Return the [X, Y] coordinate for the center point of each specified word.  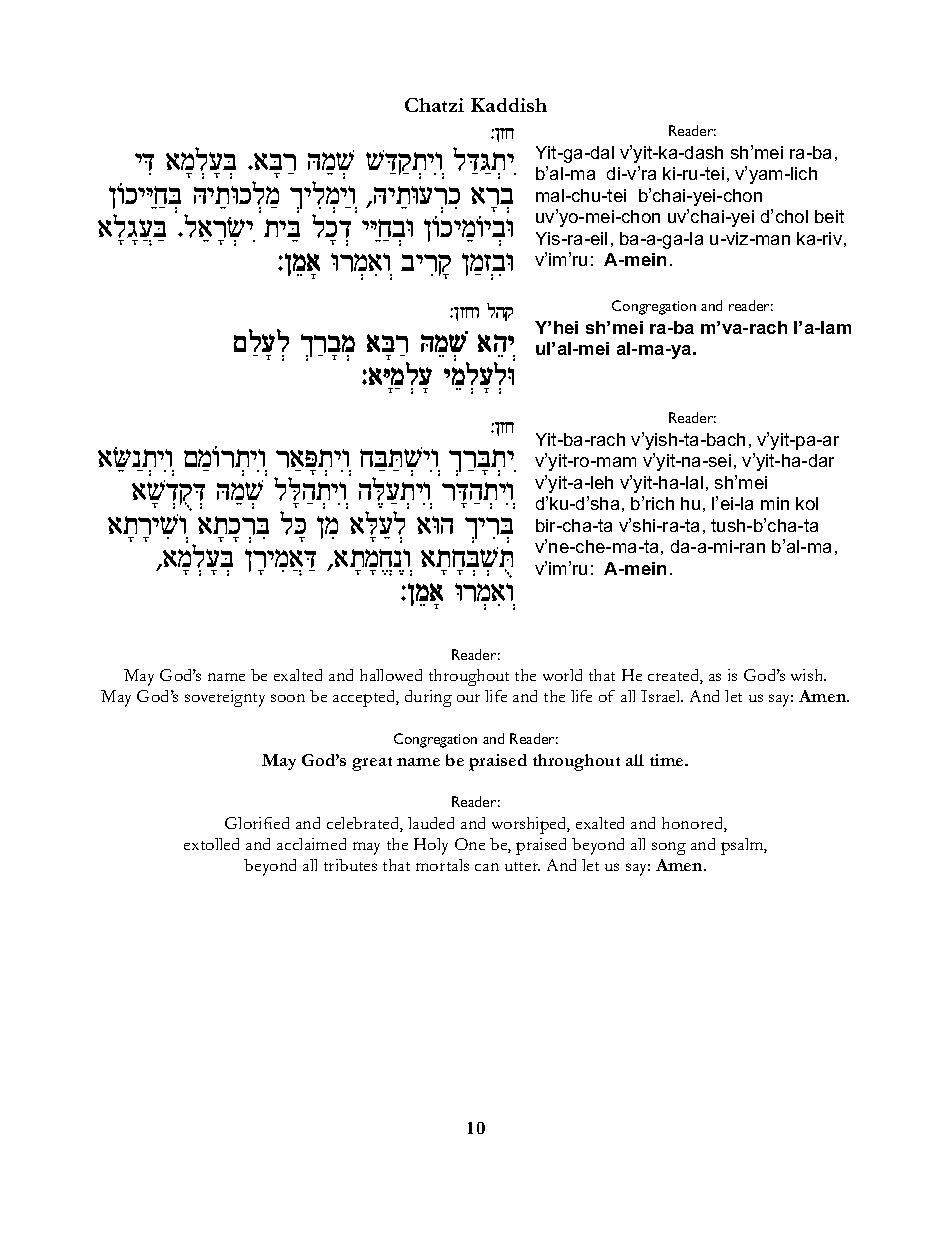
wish [808, 675]
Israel [662, 696]
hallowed [391, 675]
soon [288, 698]
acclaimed [311, 844]
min [775, 503]
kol [807, 503]
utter [522, 866]
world [562, 675]
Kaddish [509, 105]
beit [829, 216]
